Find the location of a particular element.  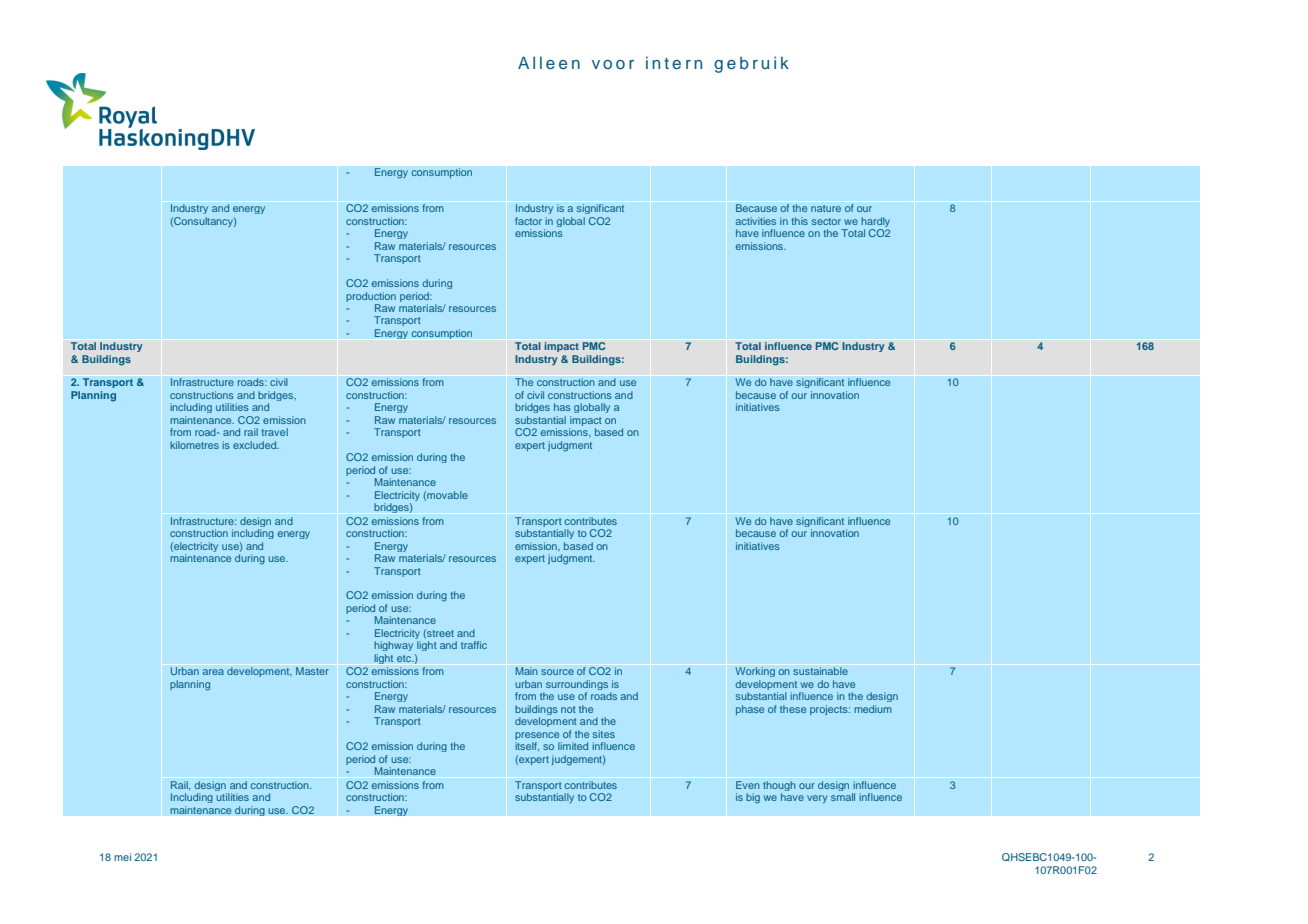

production is located at coordinates (371, 297).
